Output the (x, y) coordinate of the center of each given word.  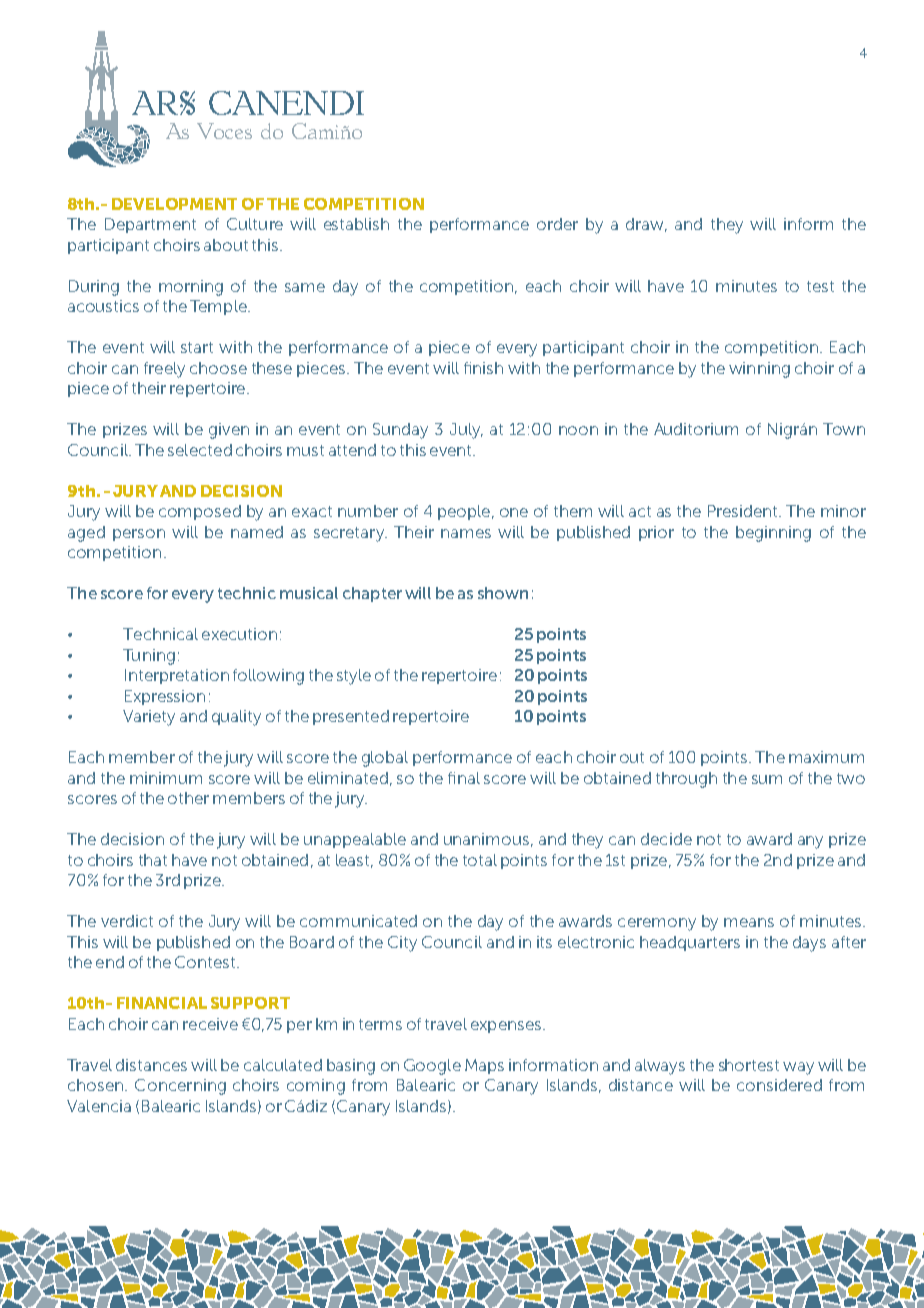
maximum (826, 757)
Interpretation (177, 676)
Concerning (180, 1087)
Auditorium (696, 429)
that (153, 860)
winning (759, 370)
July (466, 431)
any (810, 842)
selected (200, 450)
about (226, 245)
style (354, 677)
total (480, 860)
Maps (484, 1066)
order (557, 224)
